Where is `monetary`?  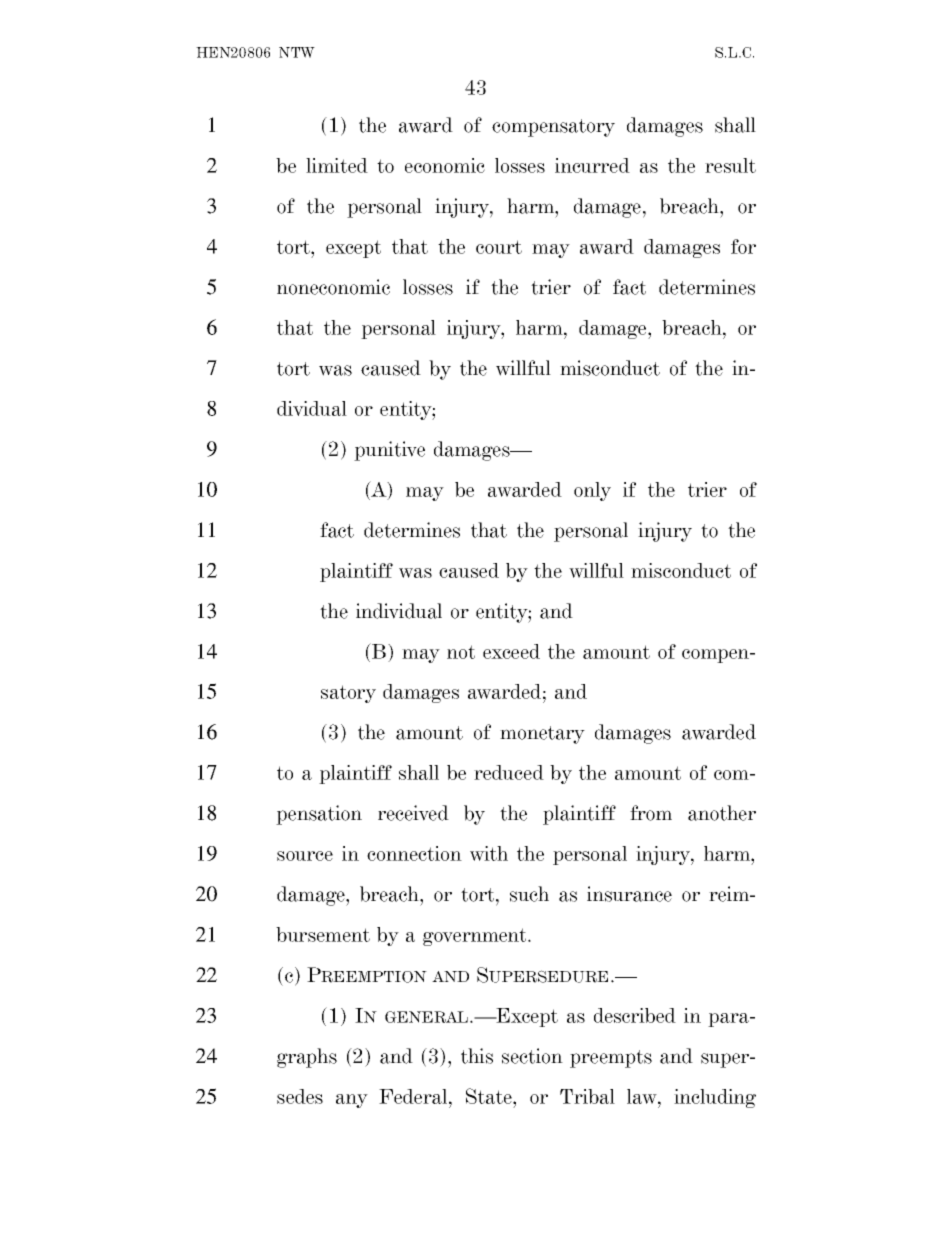 monetary is located at coordinates (542, 735).
